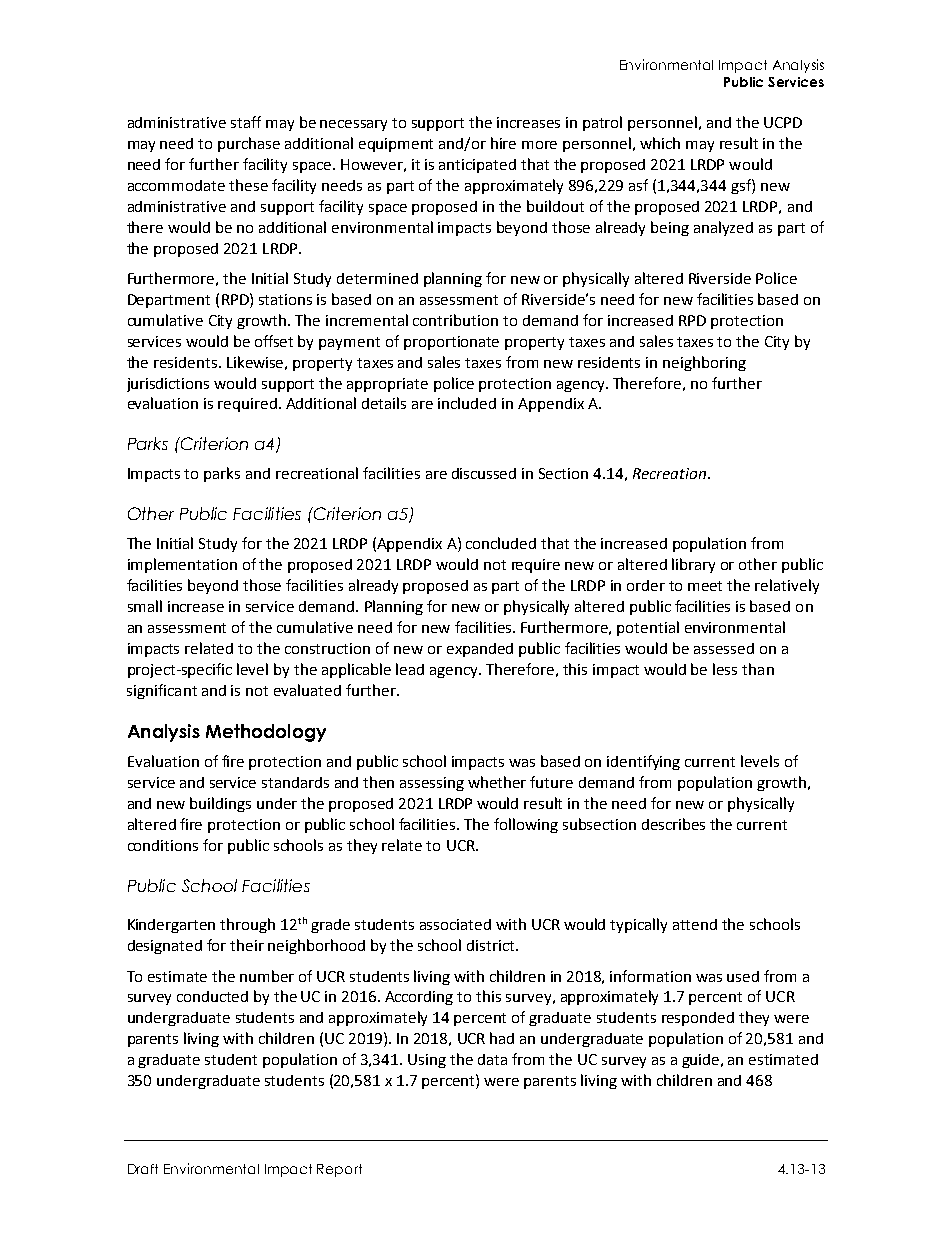 Image resolution: width=952 pixels, height=1233 pixels. What do you see at coordinates (143, 1169) in the image?
I see `Draft` at bounding box center [143, 1169].
